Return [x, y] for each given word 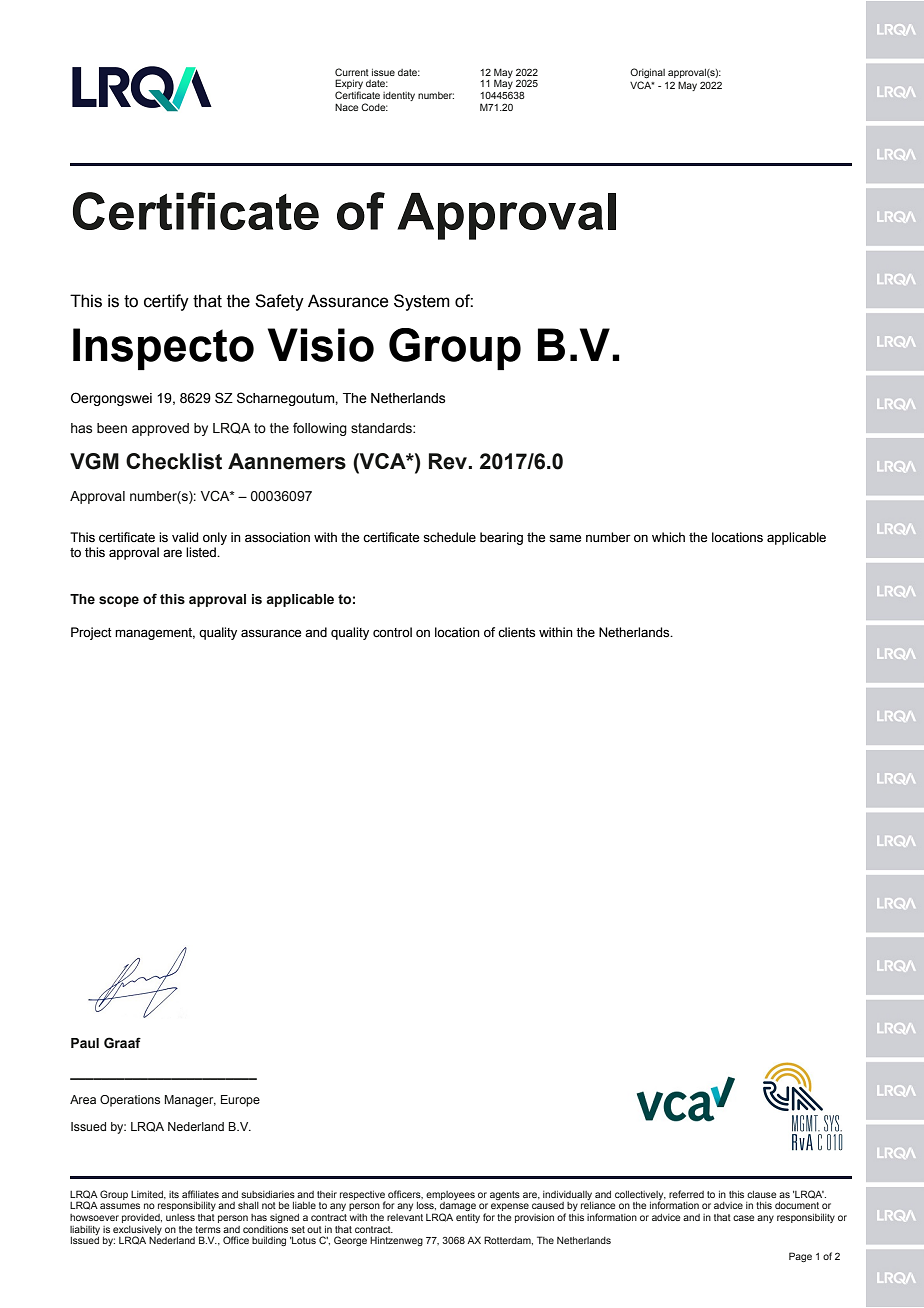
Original [647, 73]
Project [91, 633]
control [392, 632]
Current [352, 72]
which [668, 537]
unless [180, 1217]
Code [374, 107]
